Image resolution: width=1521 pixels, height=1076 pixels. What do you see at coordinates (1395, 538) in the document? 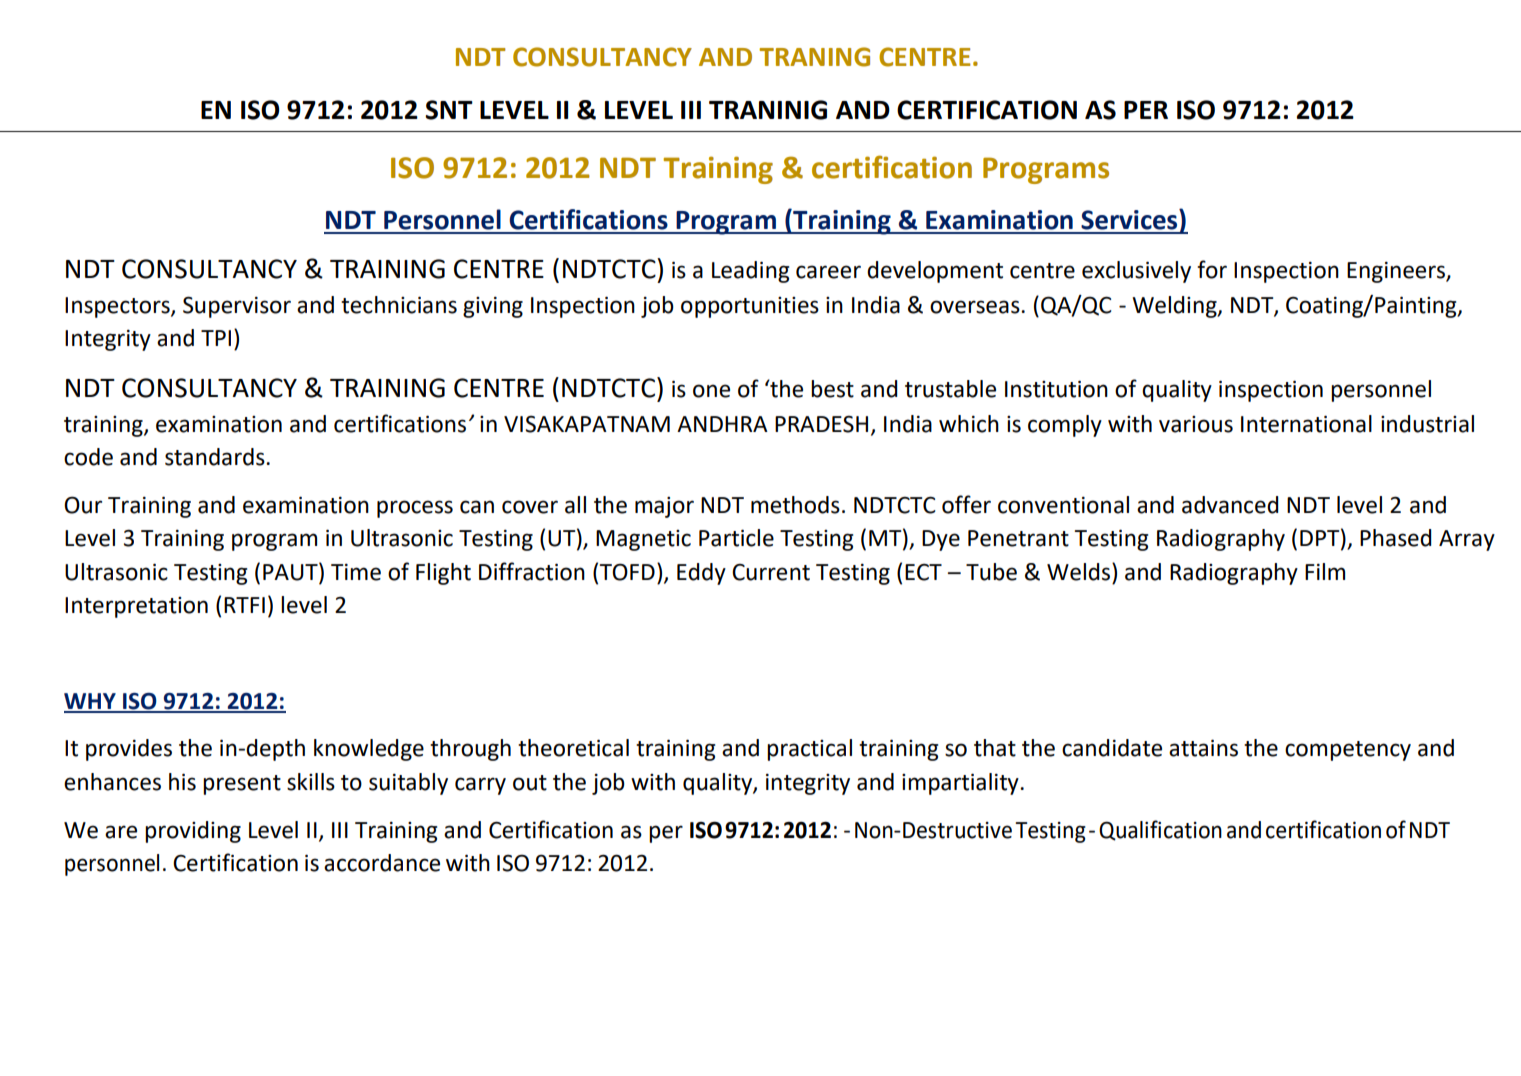
I see `Phased` at bounding box center [1395, 538].
